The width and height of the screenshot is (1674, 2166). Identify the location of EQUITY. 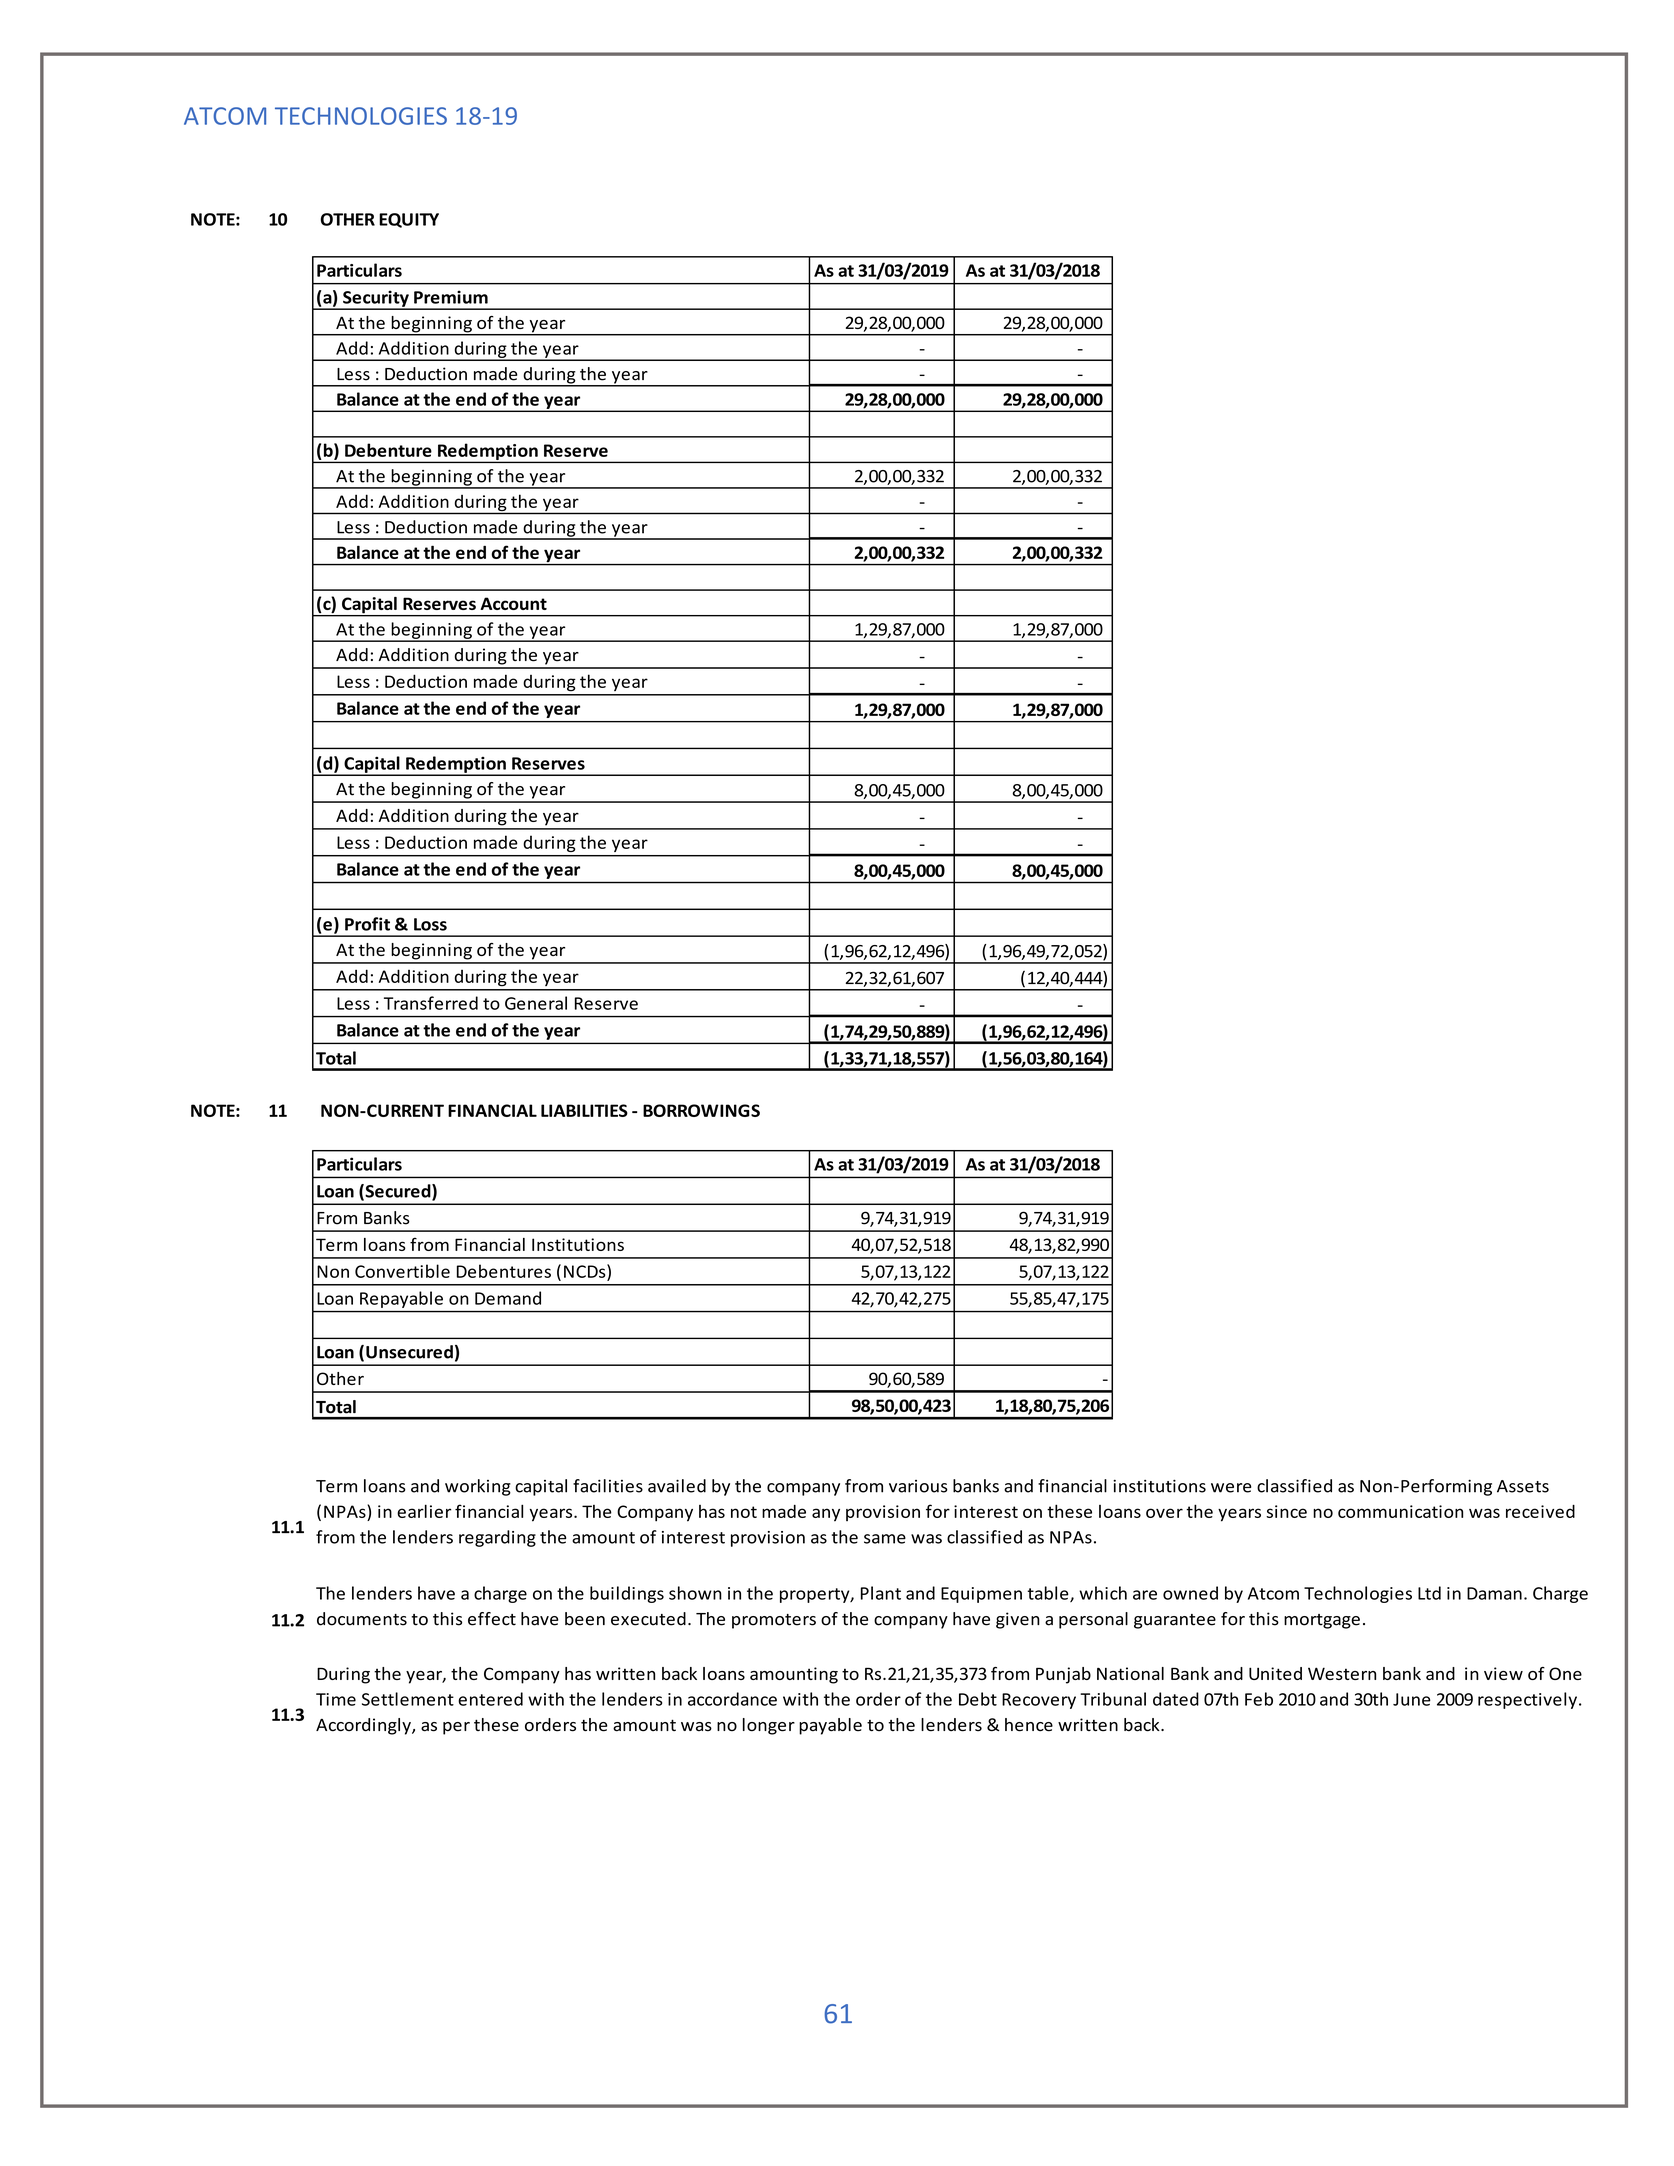
(409, 220).
